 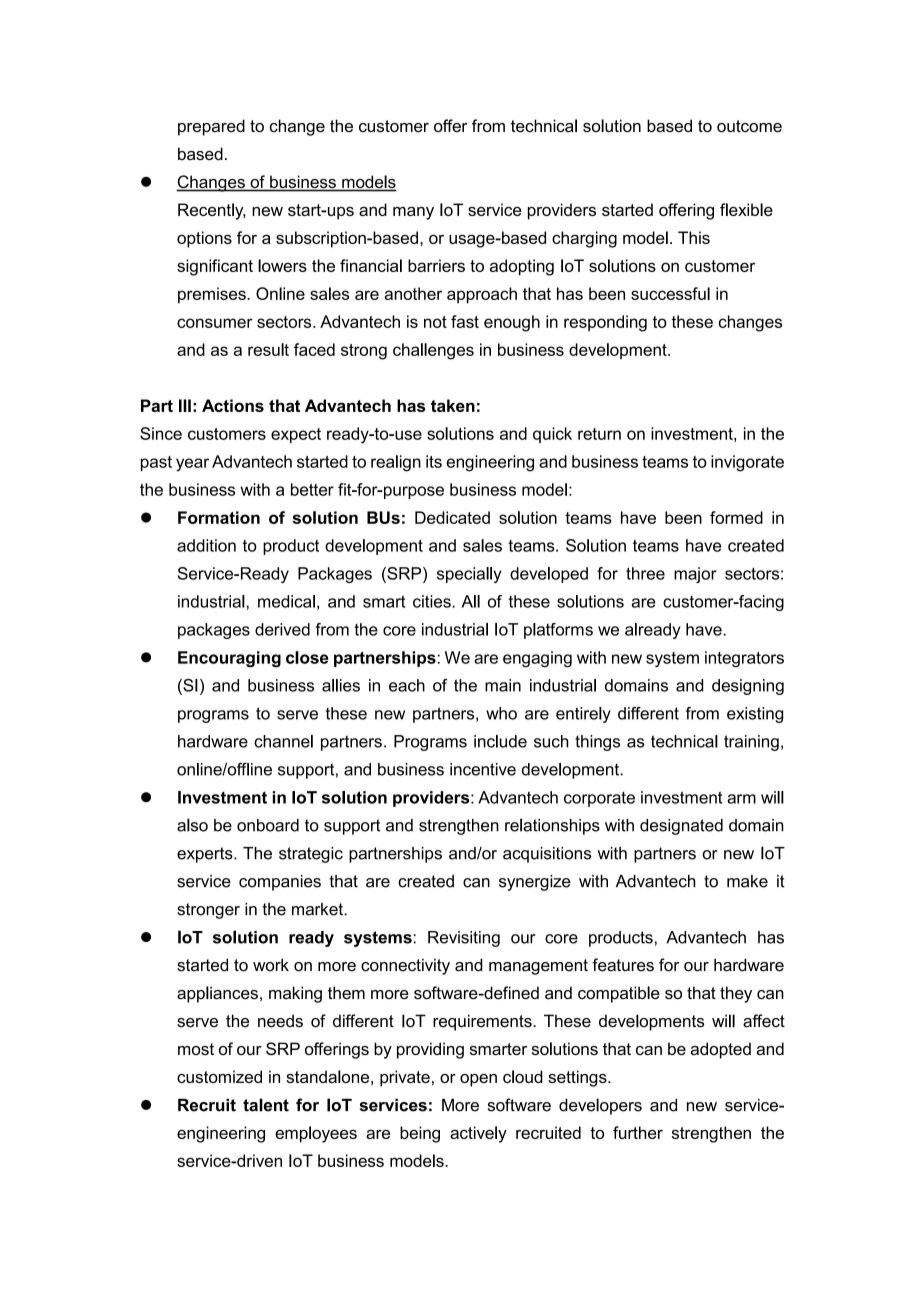 I want to click on taken, so click(x=453, y=405).
